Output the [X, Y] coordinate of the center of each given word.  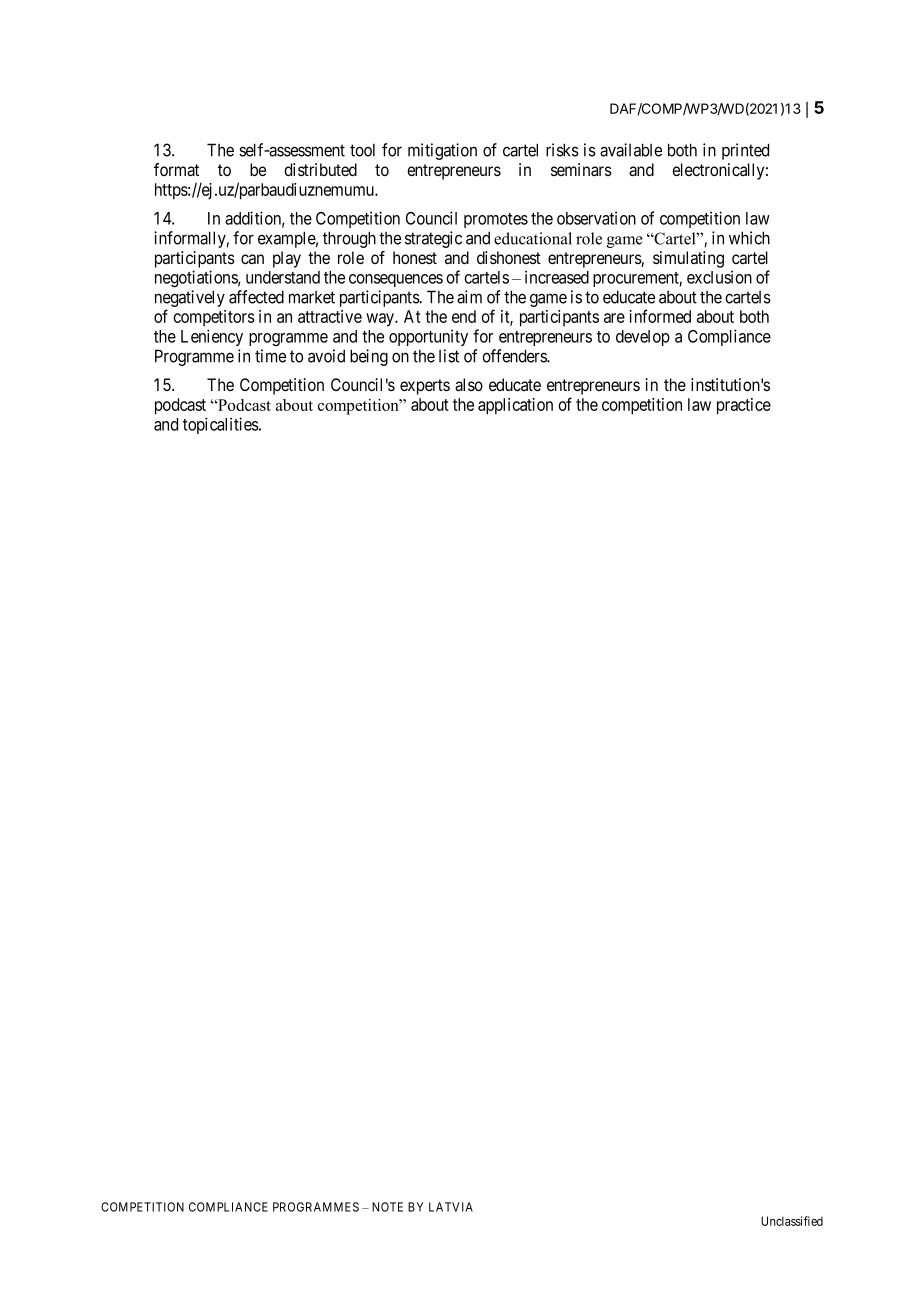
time [270, 356]
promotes [496, 220]
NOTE [387, 1207]
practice [744, 406]
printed [745, 151]
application [515, 406]
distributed [320, 169]
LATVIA [451, 1207]
